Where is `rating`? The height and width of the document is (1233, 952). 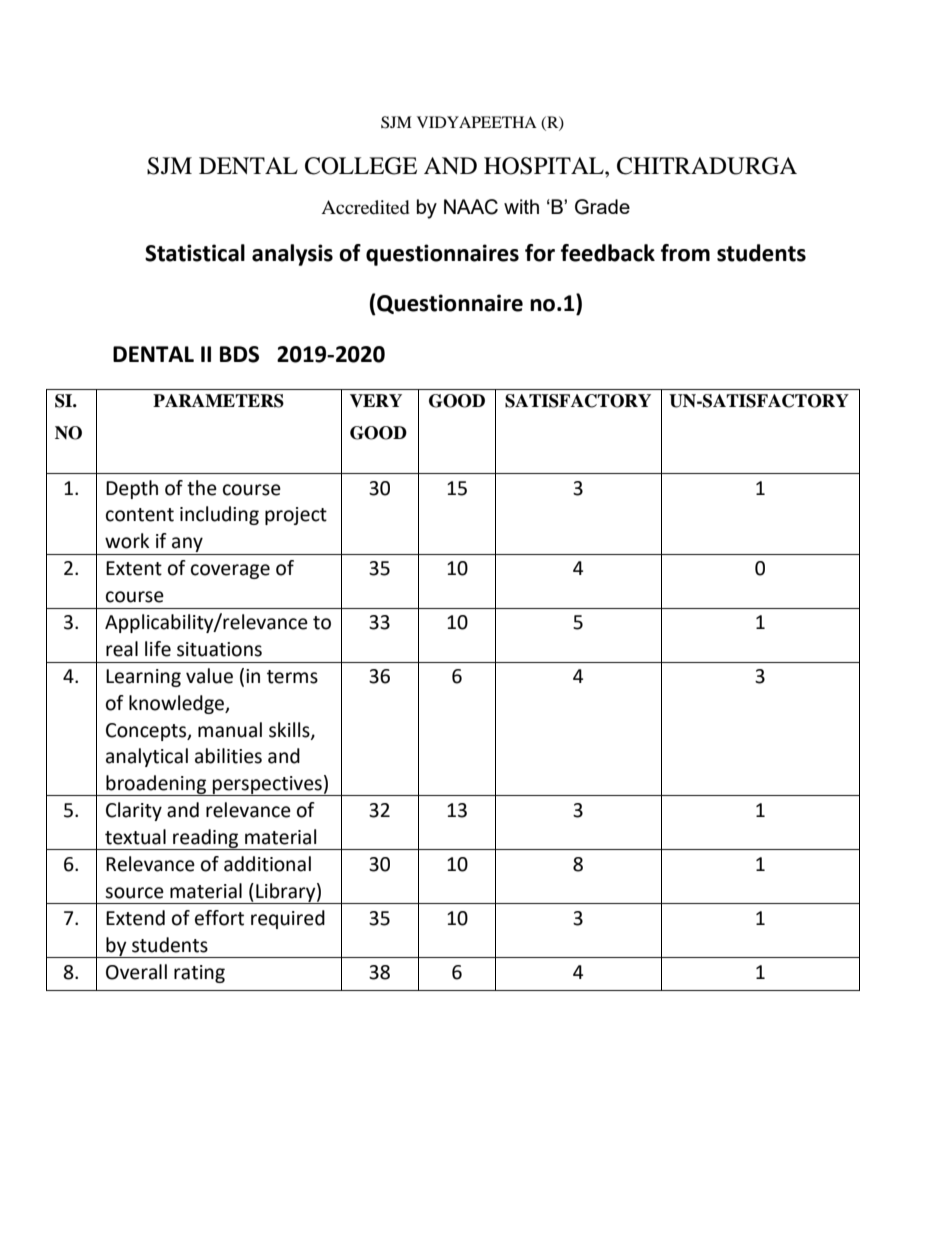
rating is located at coordinates (199, 974).
